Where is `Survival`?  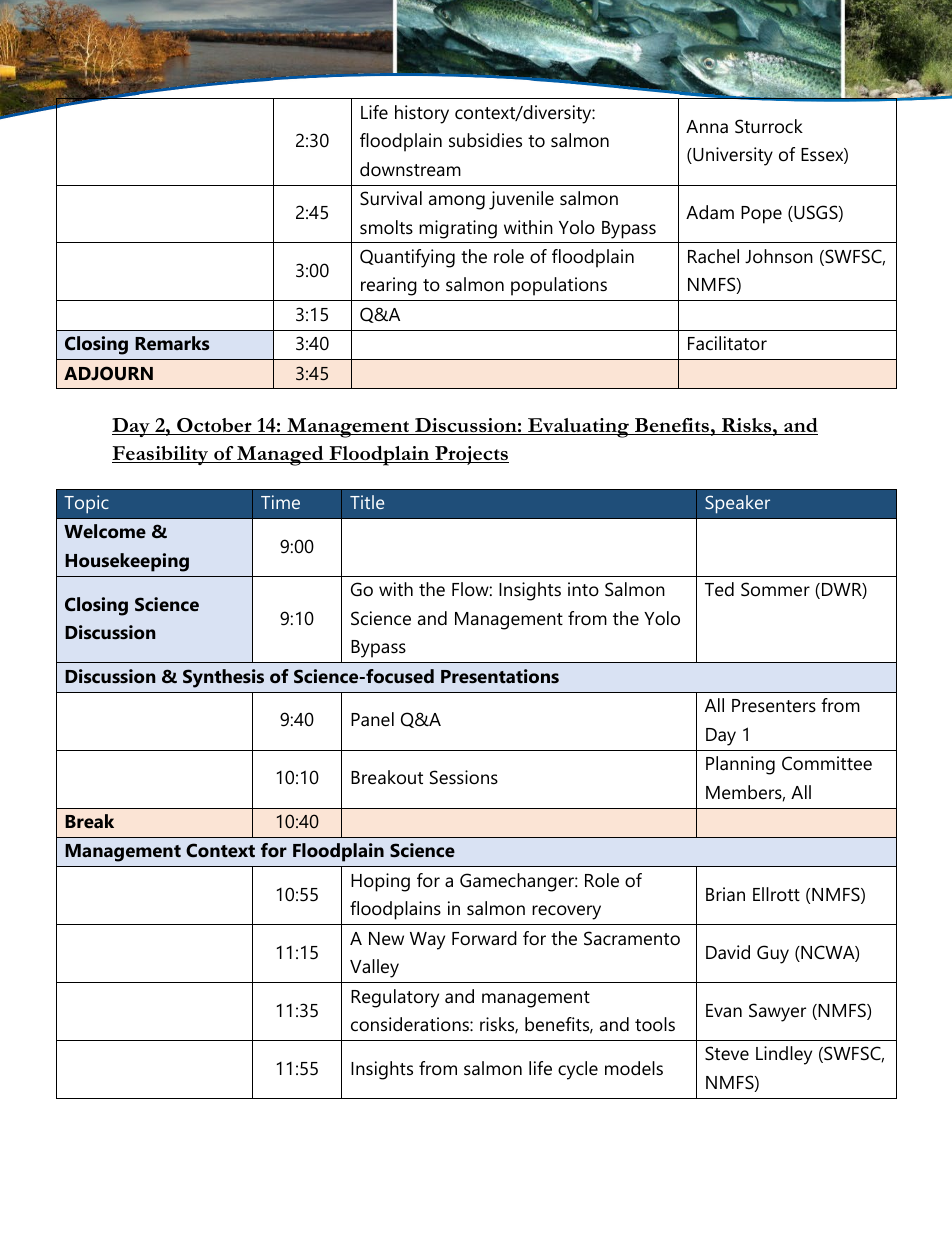 Survival is located at coordinates (391, 198).
